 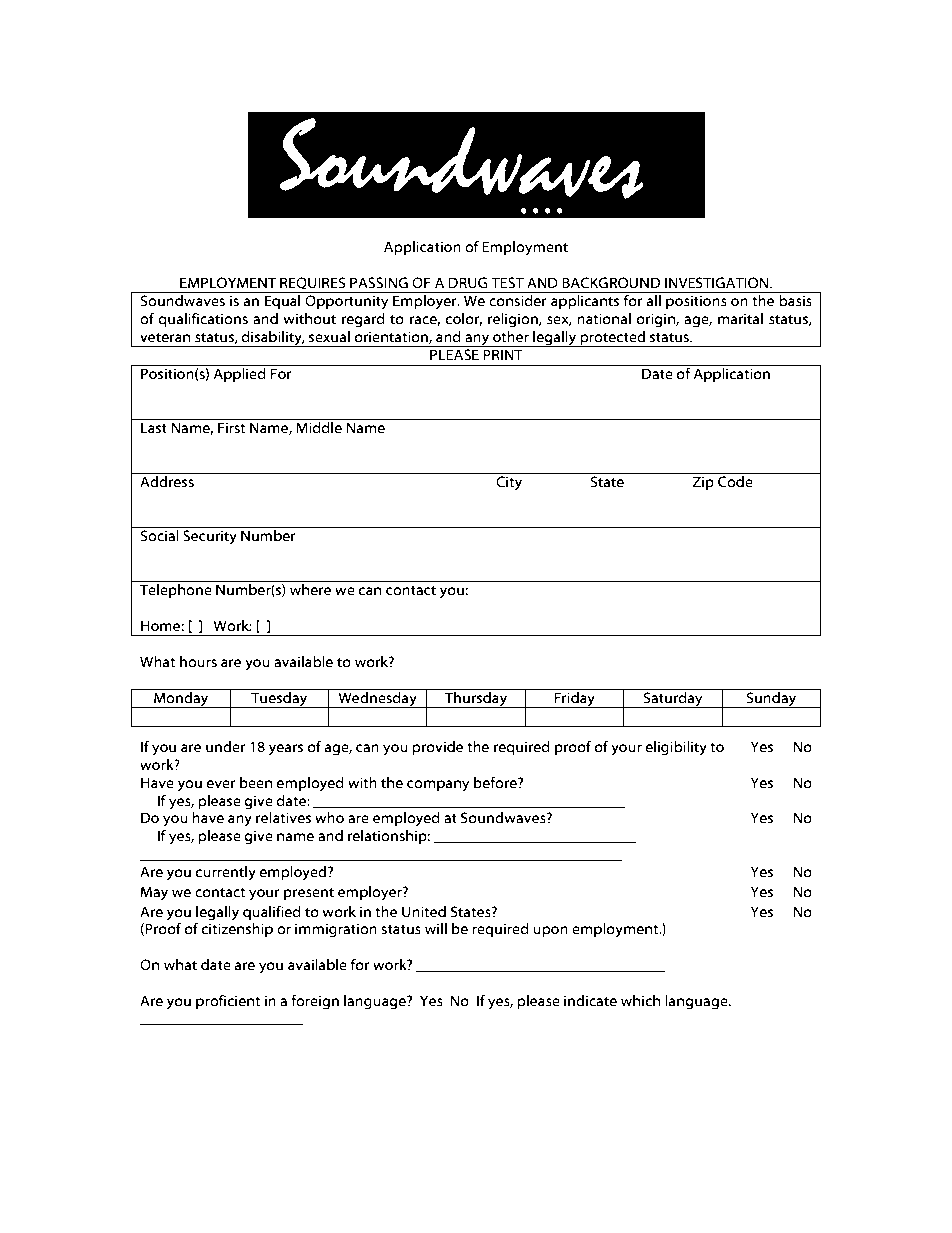 I want to click on marital, so click(x=740, y=319).
